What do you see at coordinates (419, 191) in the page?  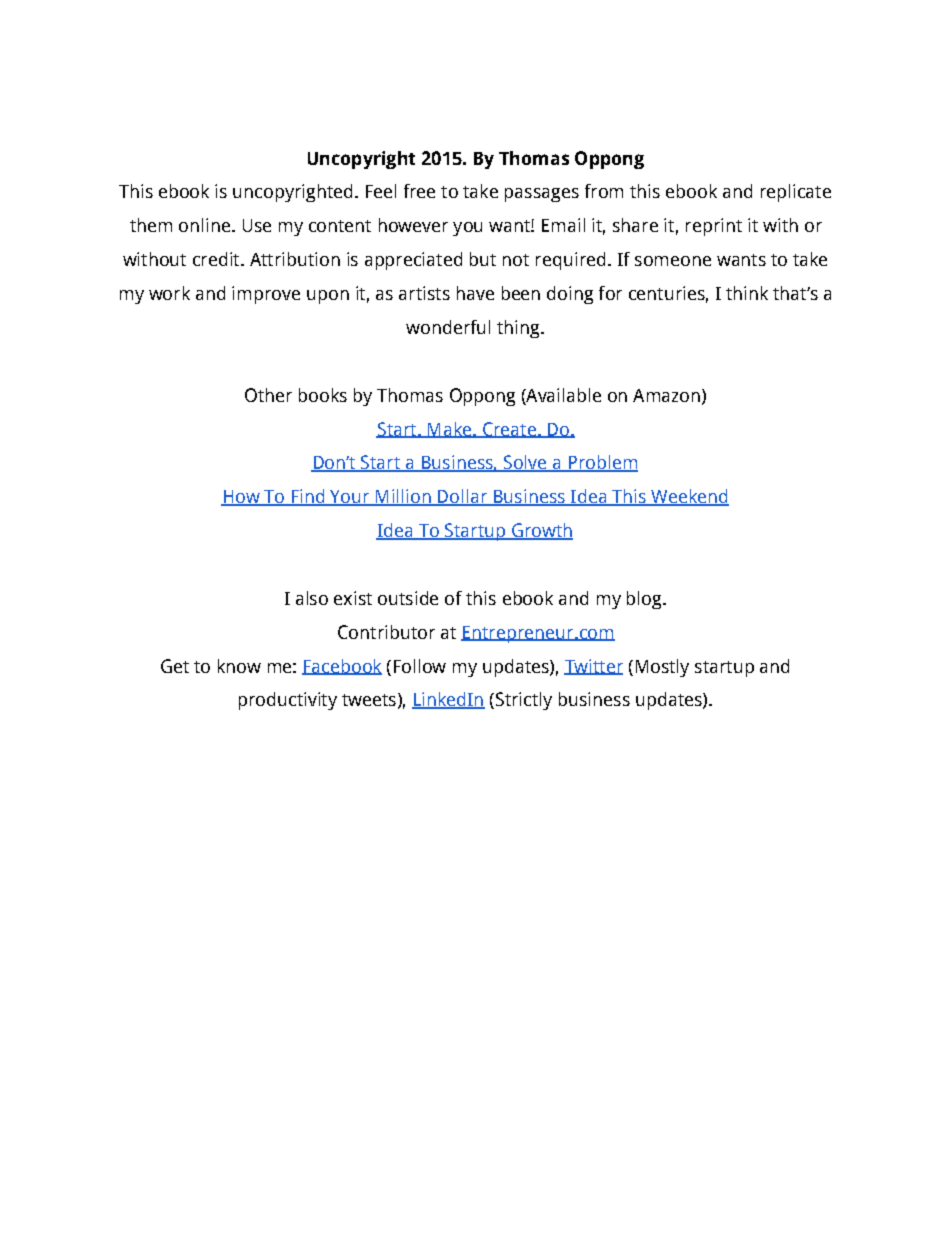 I see `free` at bounding box center [419, 191].
